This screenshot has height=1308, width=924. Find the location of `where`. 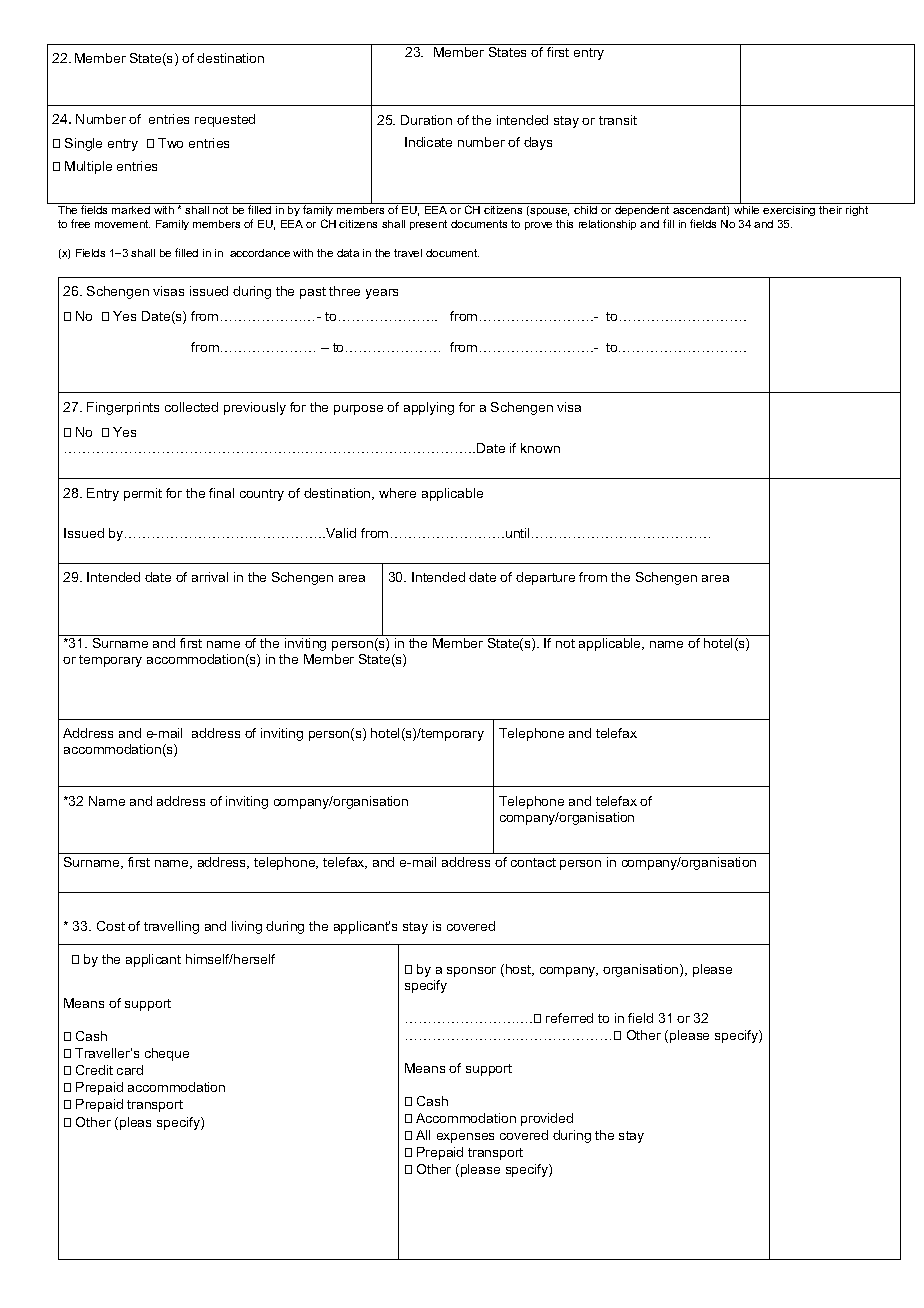

where is located at coordinates (397, 493).
